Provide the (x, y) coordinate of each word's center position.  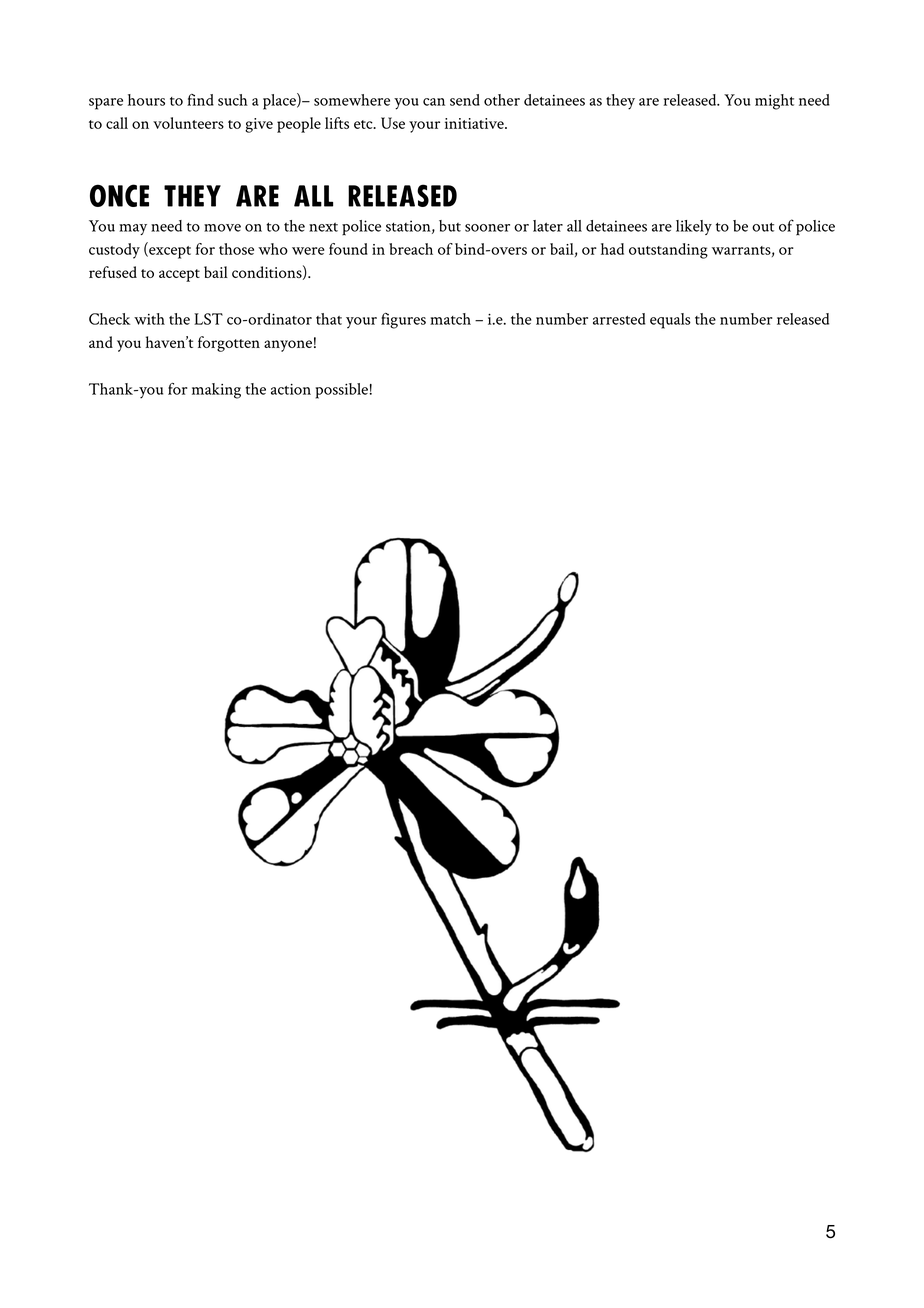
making (216, 391)
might (774, 102)
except (169, 252)
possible (342, 391)
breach (411, 249)
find (200, 100)
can (434, 102)
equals (670, 321)
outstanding (668, 251)
